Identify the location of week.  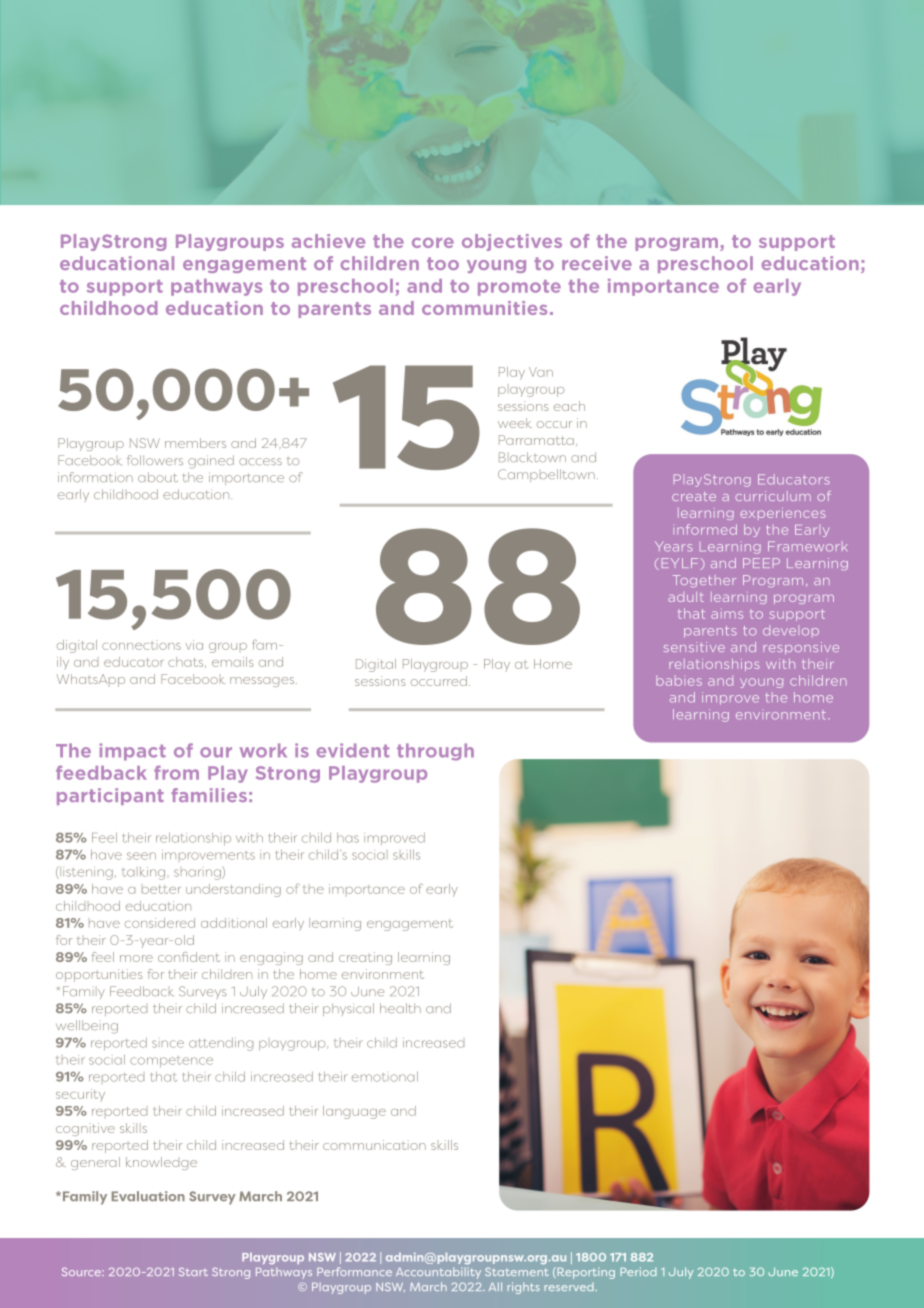
(515, 423).
